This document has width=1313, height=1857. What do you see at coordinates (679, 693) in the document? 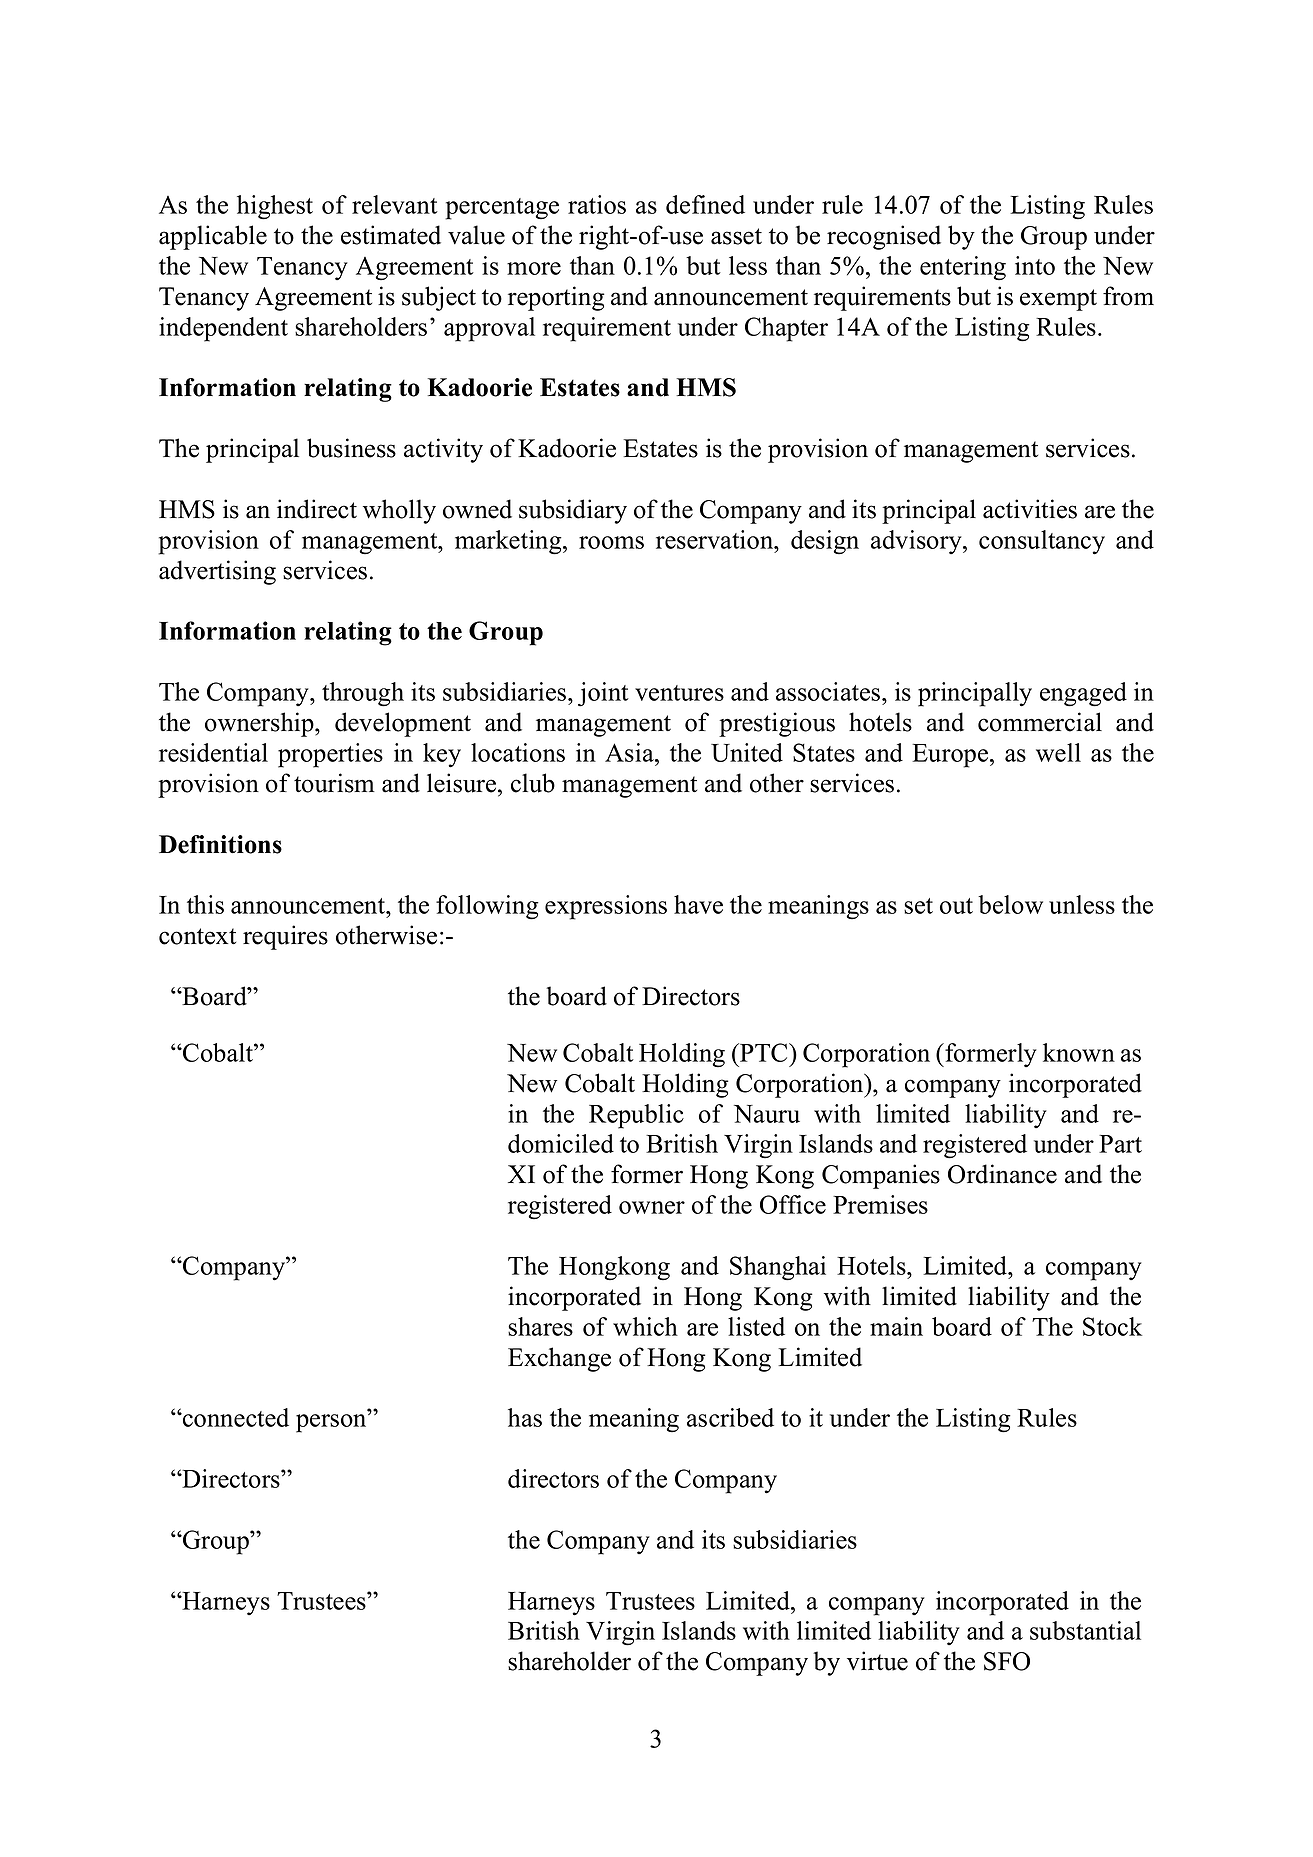
I see `ventures` at bounding box center [679, 693].
